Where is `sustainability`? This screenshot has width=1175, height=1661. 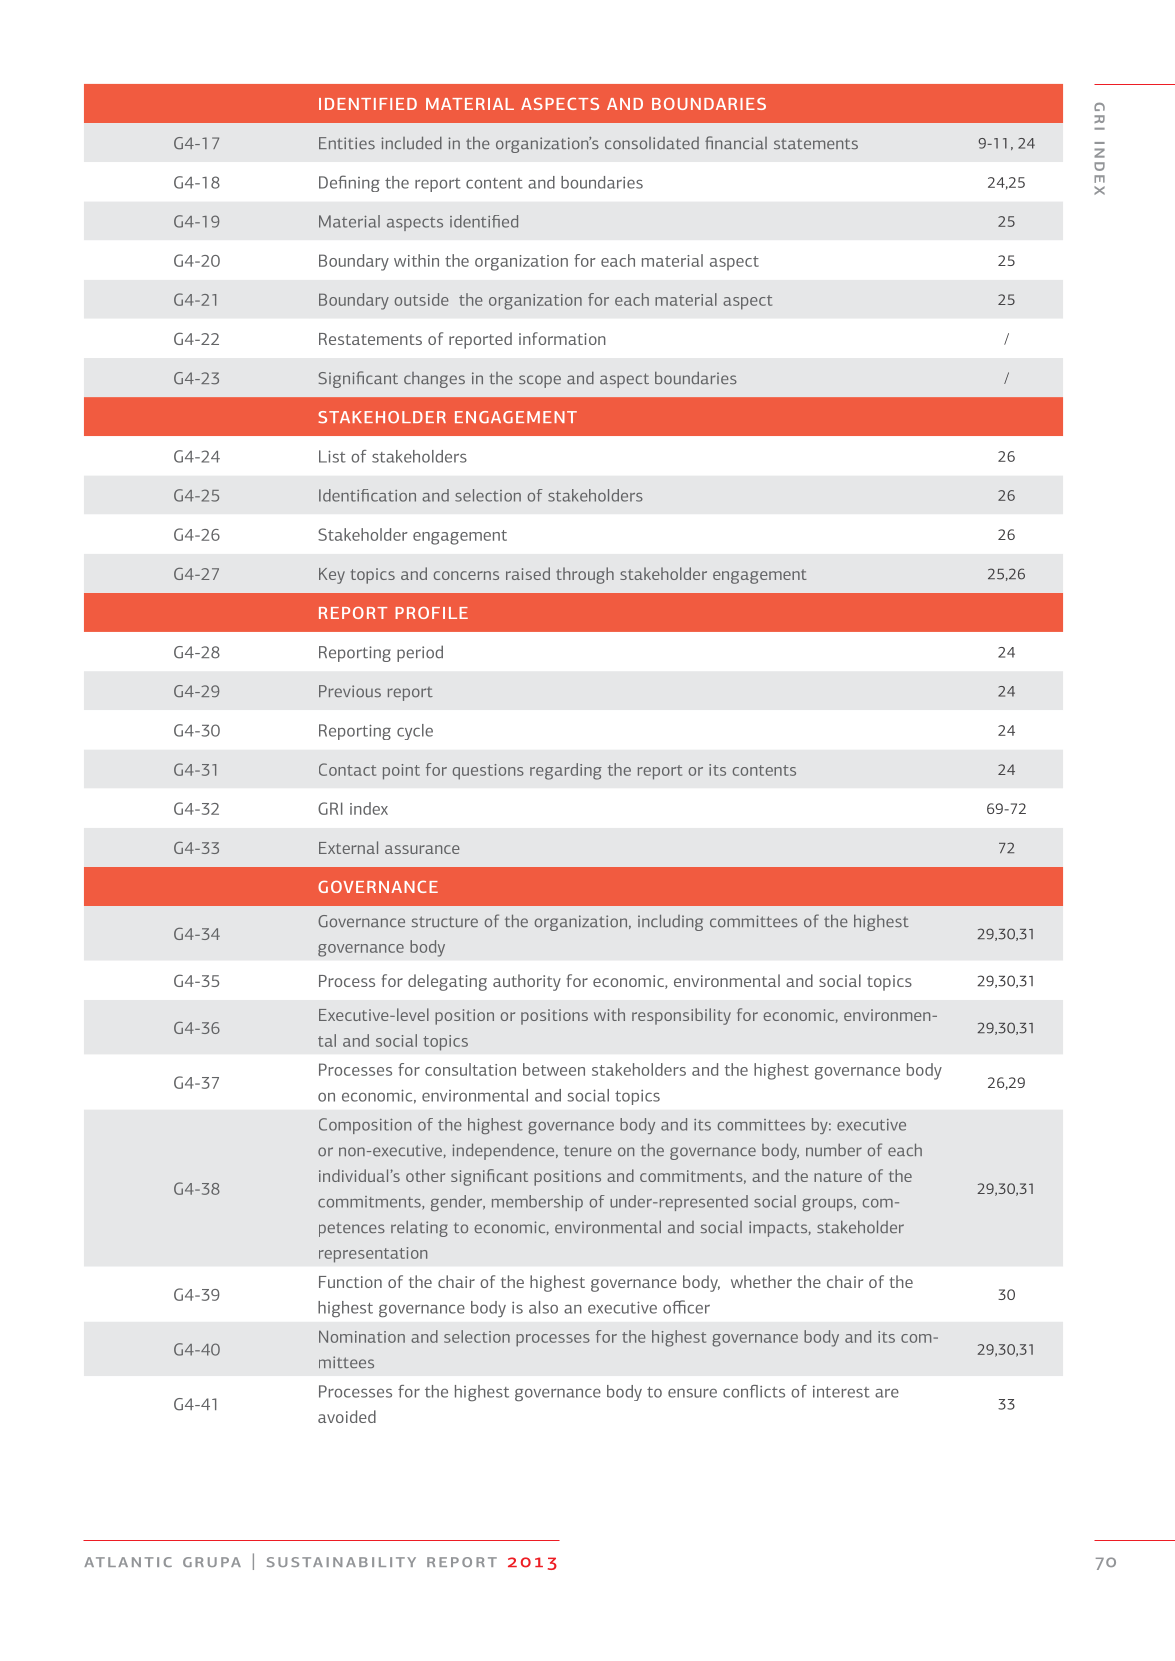
sustainability is located at coordinates (341, 1562).
